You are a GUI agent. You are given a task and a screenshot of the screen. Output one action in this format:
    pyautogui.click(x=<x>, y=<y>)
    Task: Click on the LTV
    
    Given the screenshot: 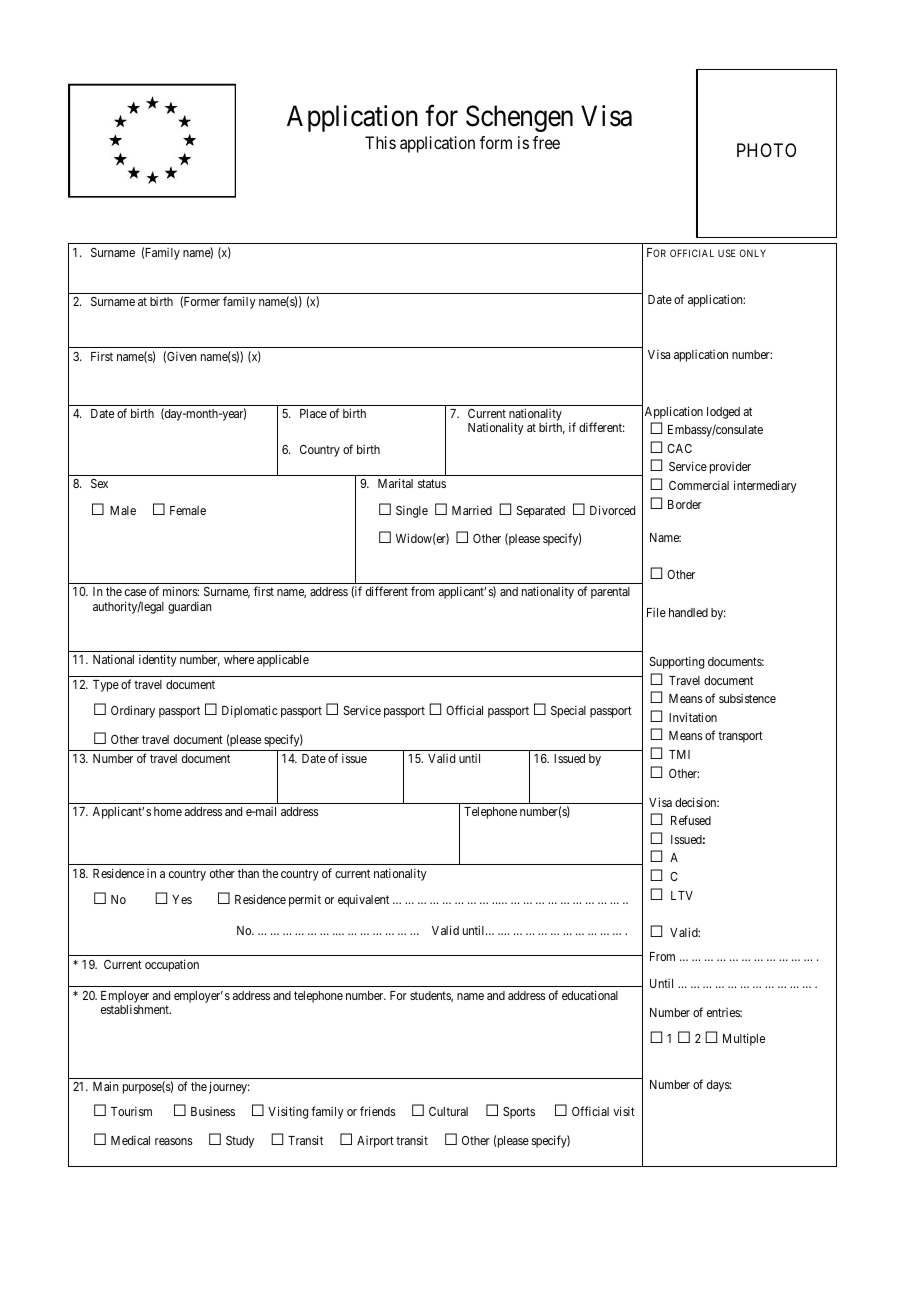 What is the action you would take?
    pyautogui.click(x=682, y=895)
